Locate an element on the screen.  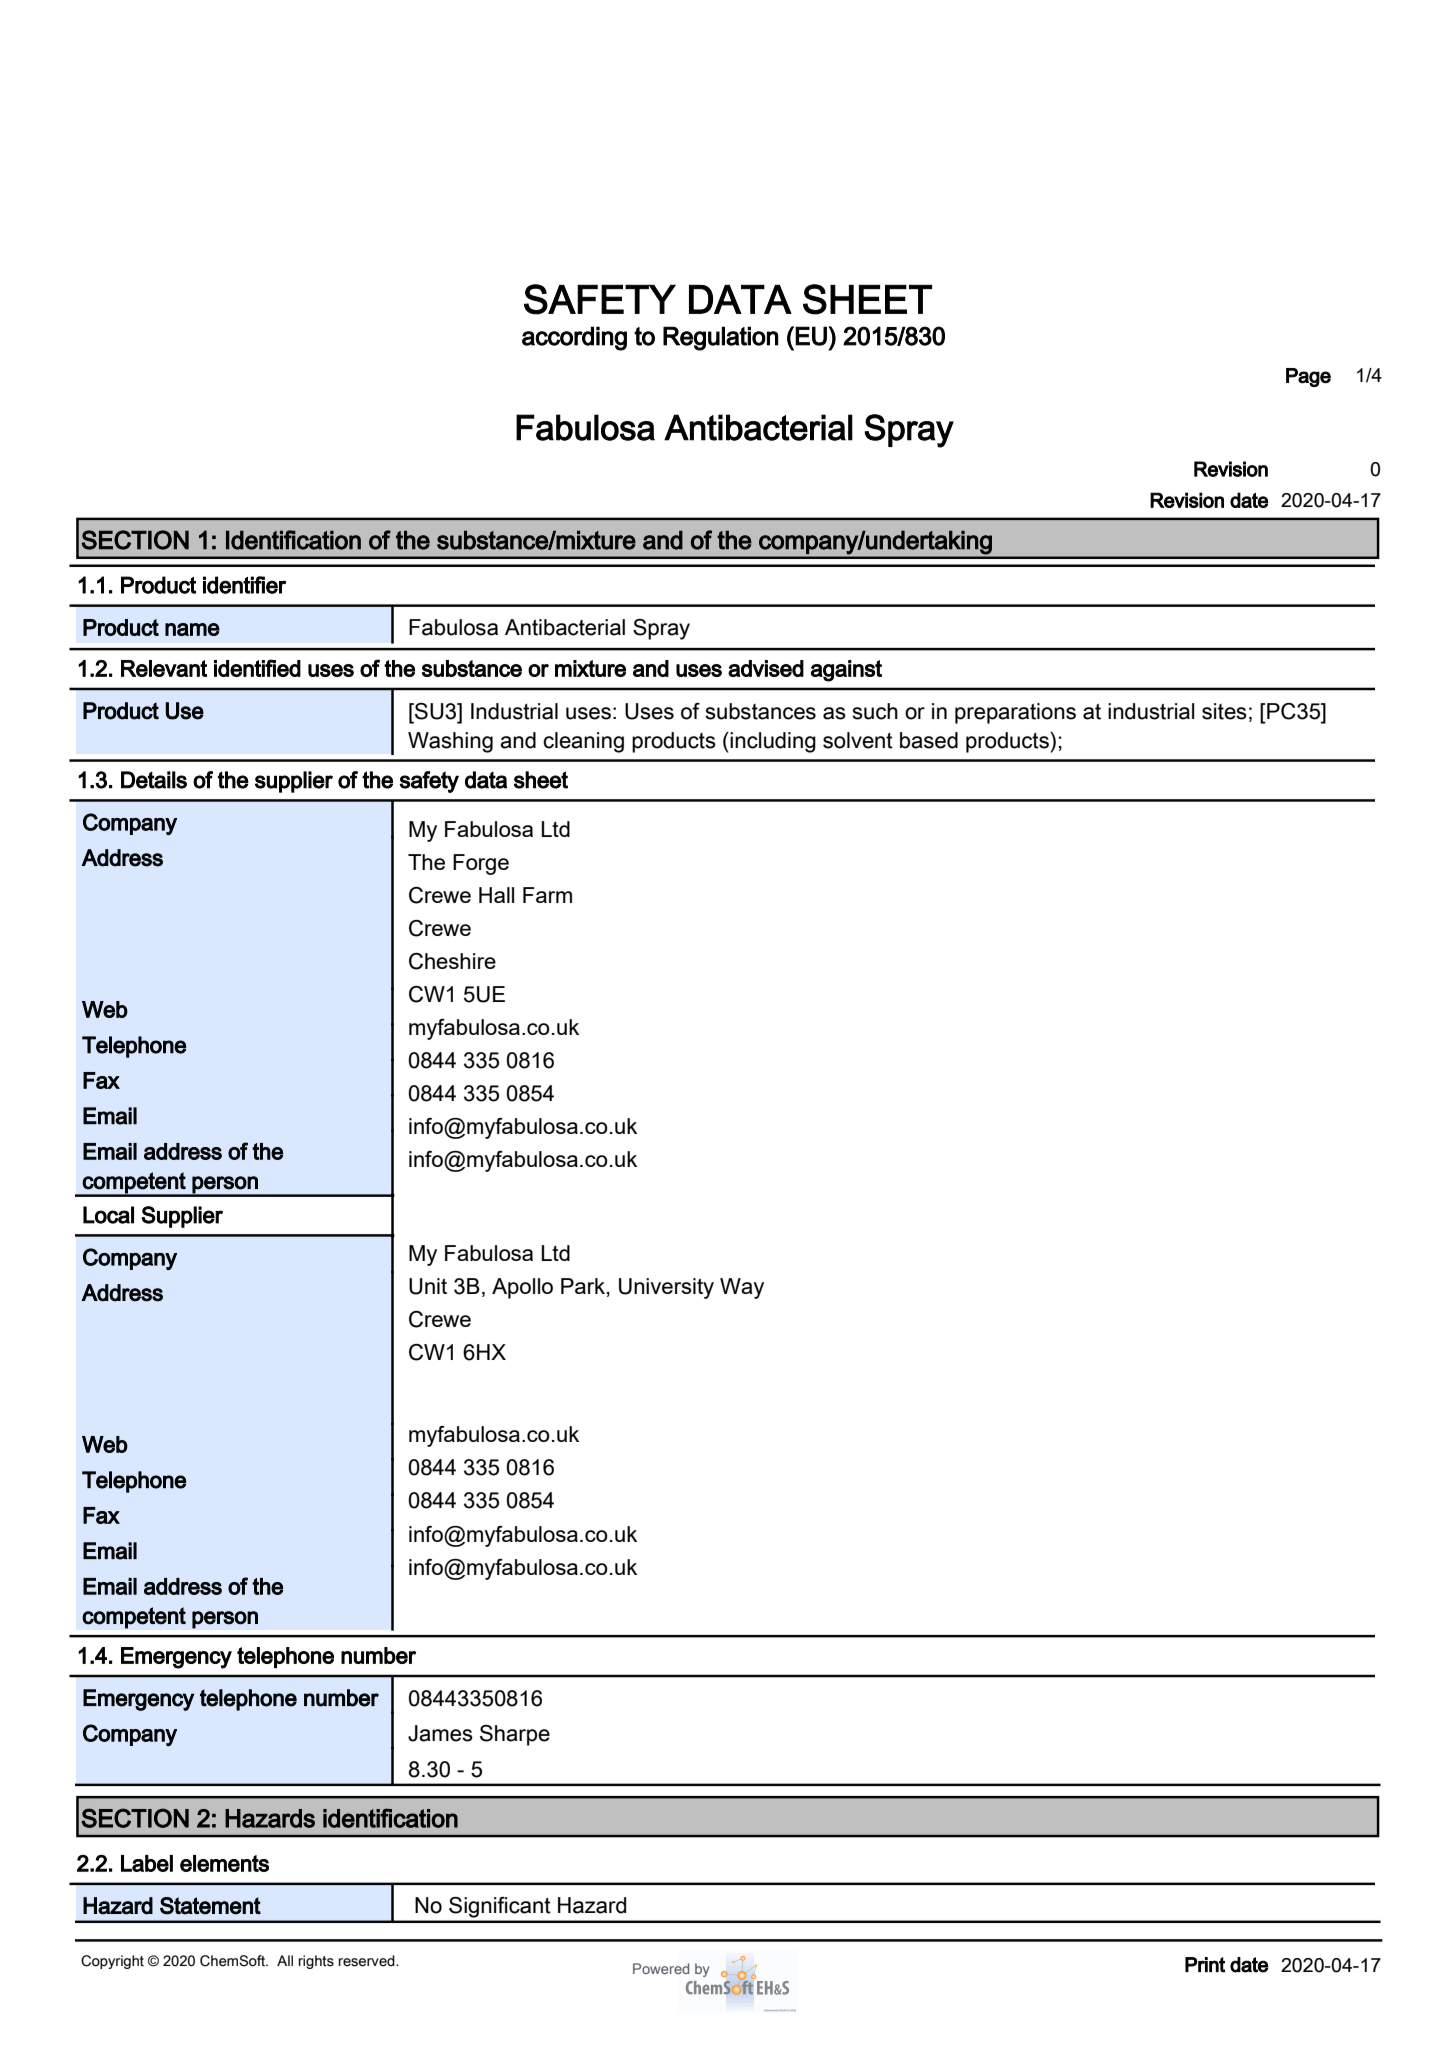
Local is located at coordinates (108, 1215).
